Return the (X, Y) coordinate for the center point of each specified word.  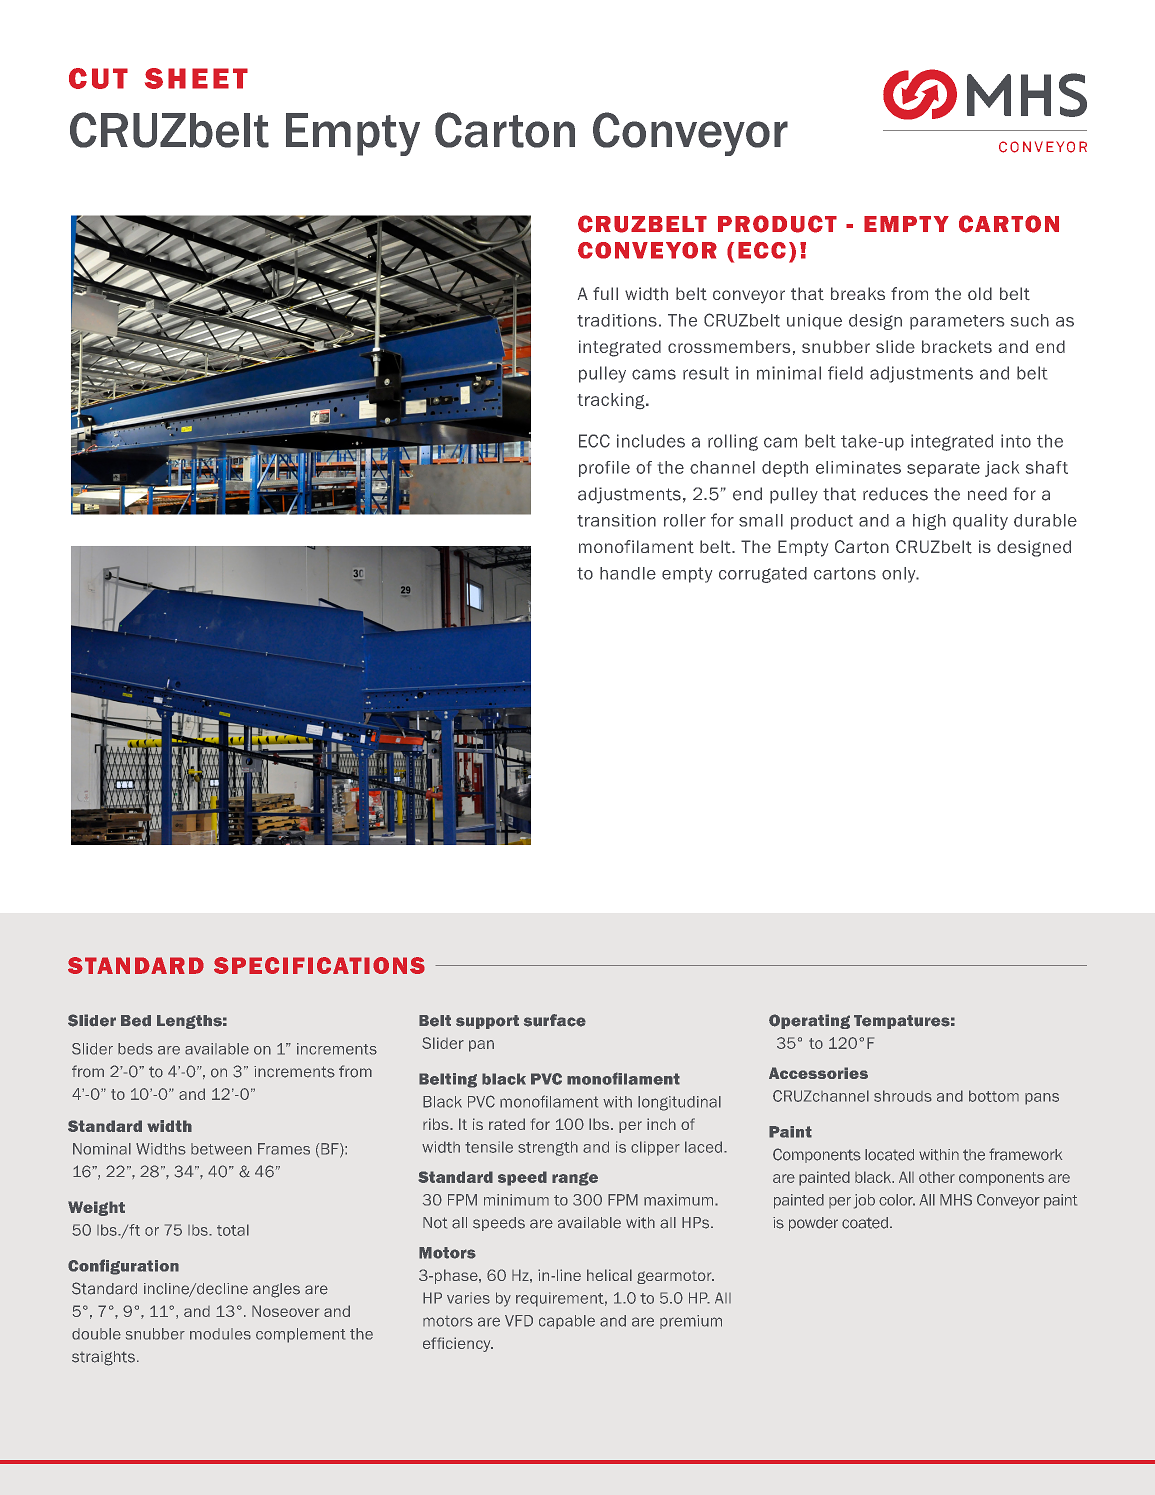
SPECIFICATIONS (319, 965)
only (900, 575)
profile (604, 469)
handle (628, 573)
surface (555, 1020)
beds (135, 1049)
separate (943, 469)
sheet (196, 78)
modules (220, 1334)
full (605, 293)
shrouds (903, 1096)
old (980, 293)
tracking (612, 401)
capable (567, 1322)
